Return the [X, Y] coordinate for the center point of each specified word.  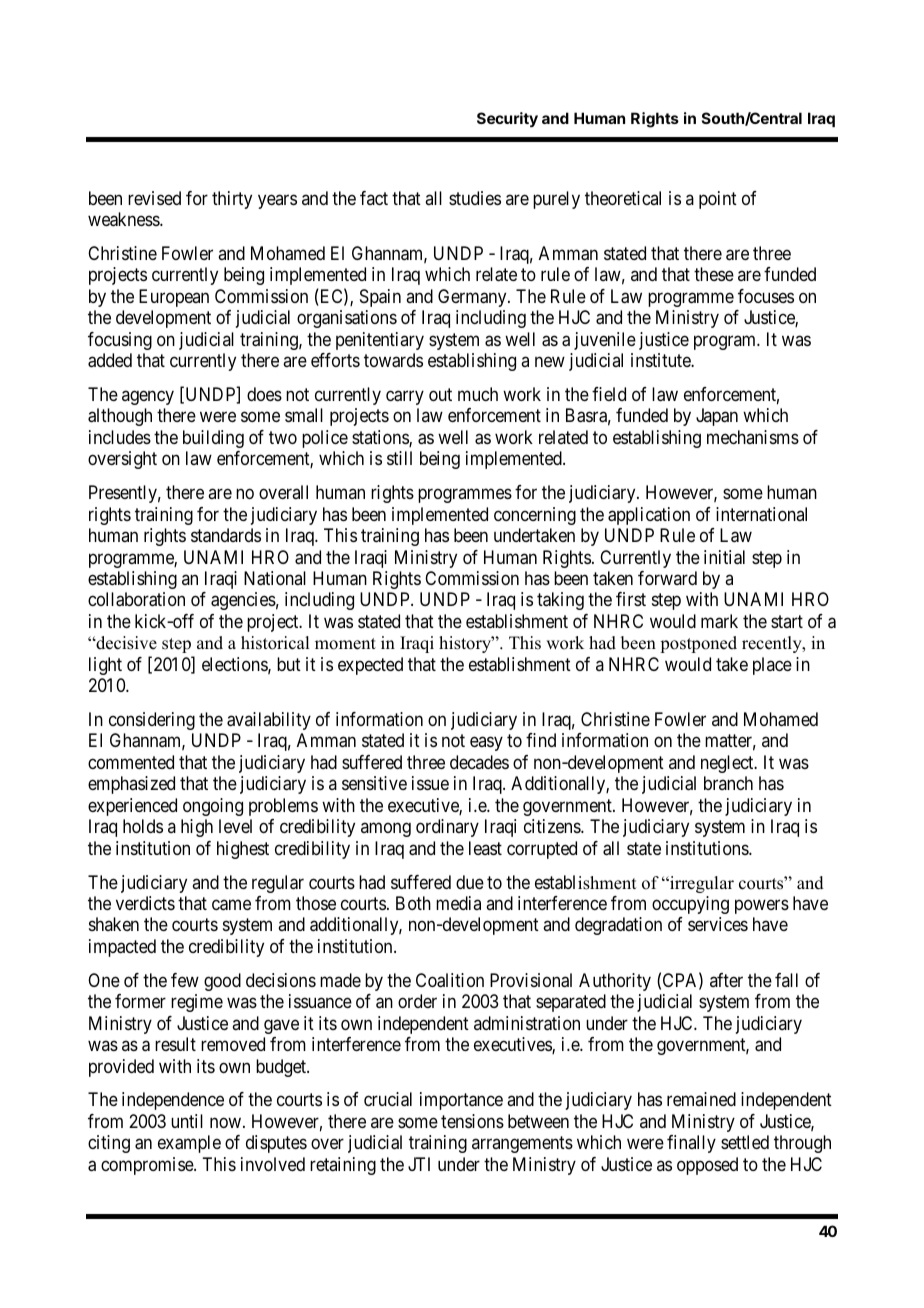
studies [475, 198]
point [718, 200]
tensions [472, 1121]
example [189, 1144]
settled [745, 1142]
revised [154, 198]
